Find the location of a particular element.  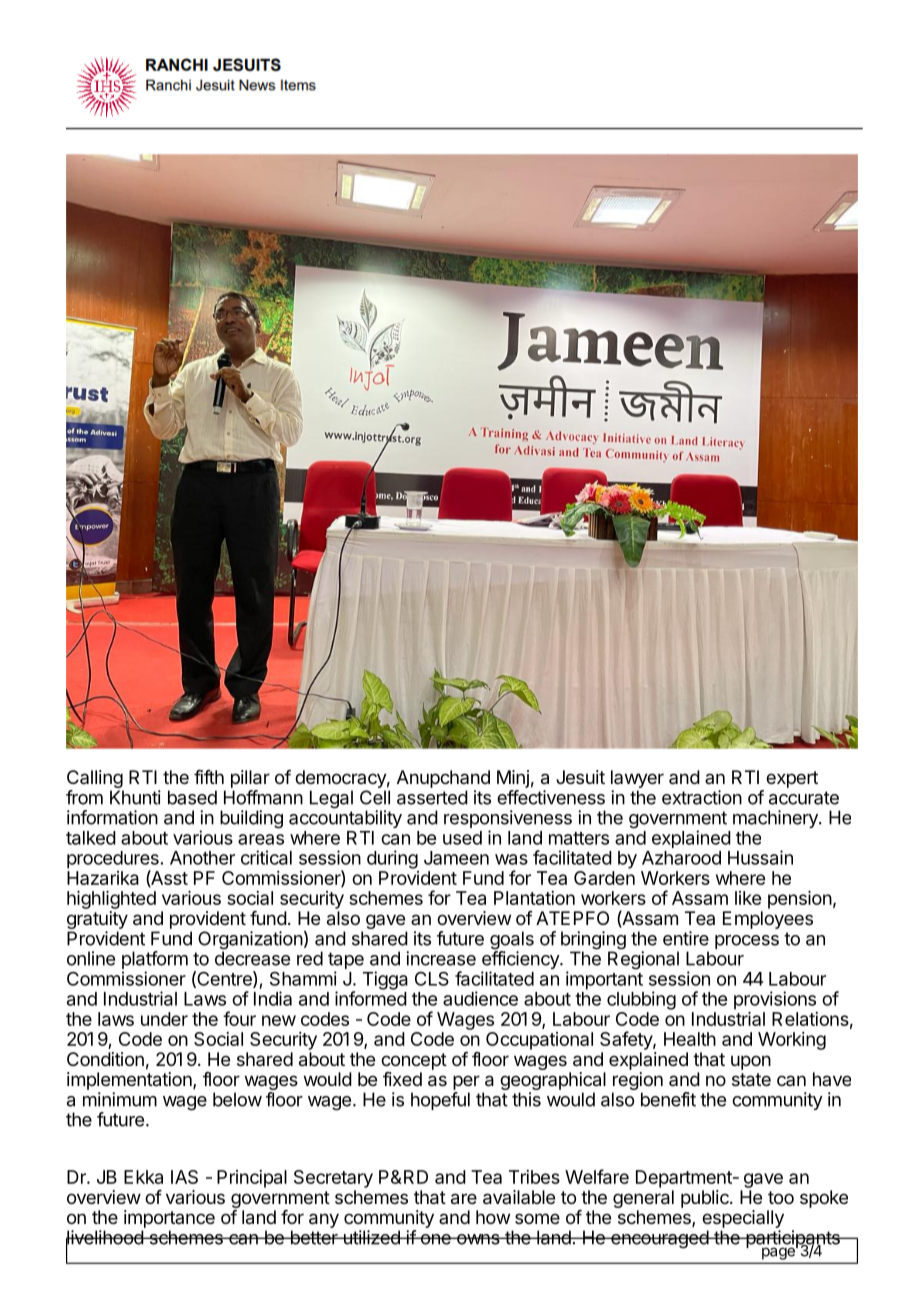

minimum is located at coordinates (120, 1099).
